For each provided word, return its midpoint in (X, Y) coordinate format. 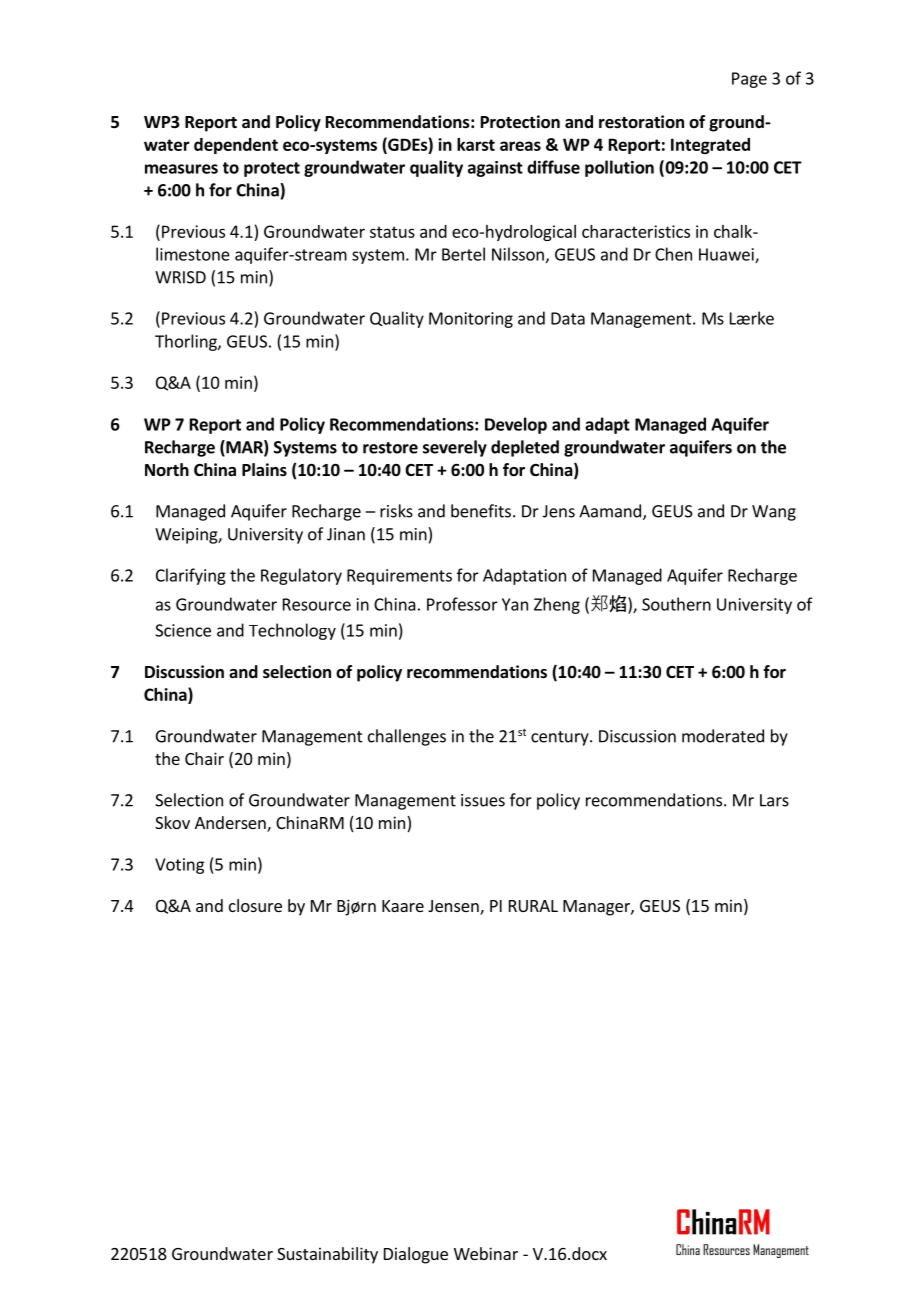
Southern (676, 604)
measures (181, 169)
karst (476, 144)
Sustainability (327, 1255)
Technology (292, 631)
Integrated (710, 146)
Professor (462, 604)
